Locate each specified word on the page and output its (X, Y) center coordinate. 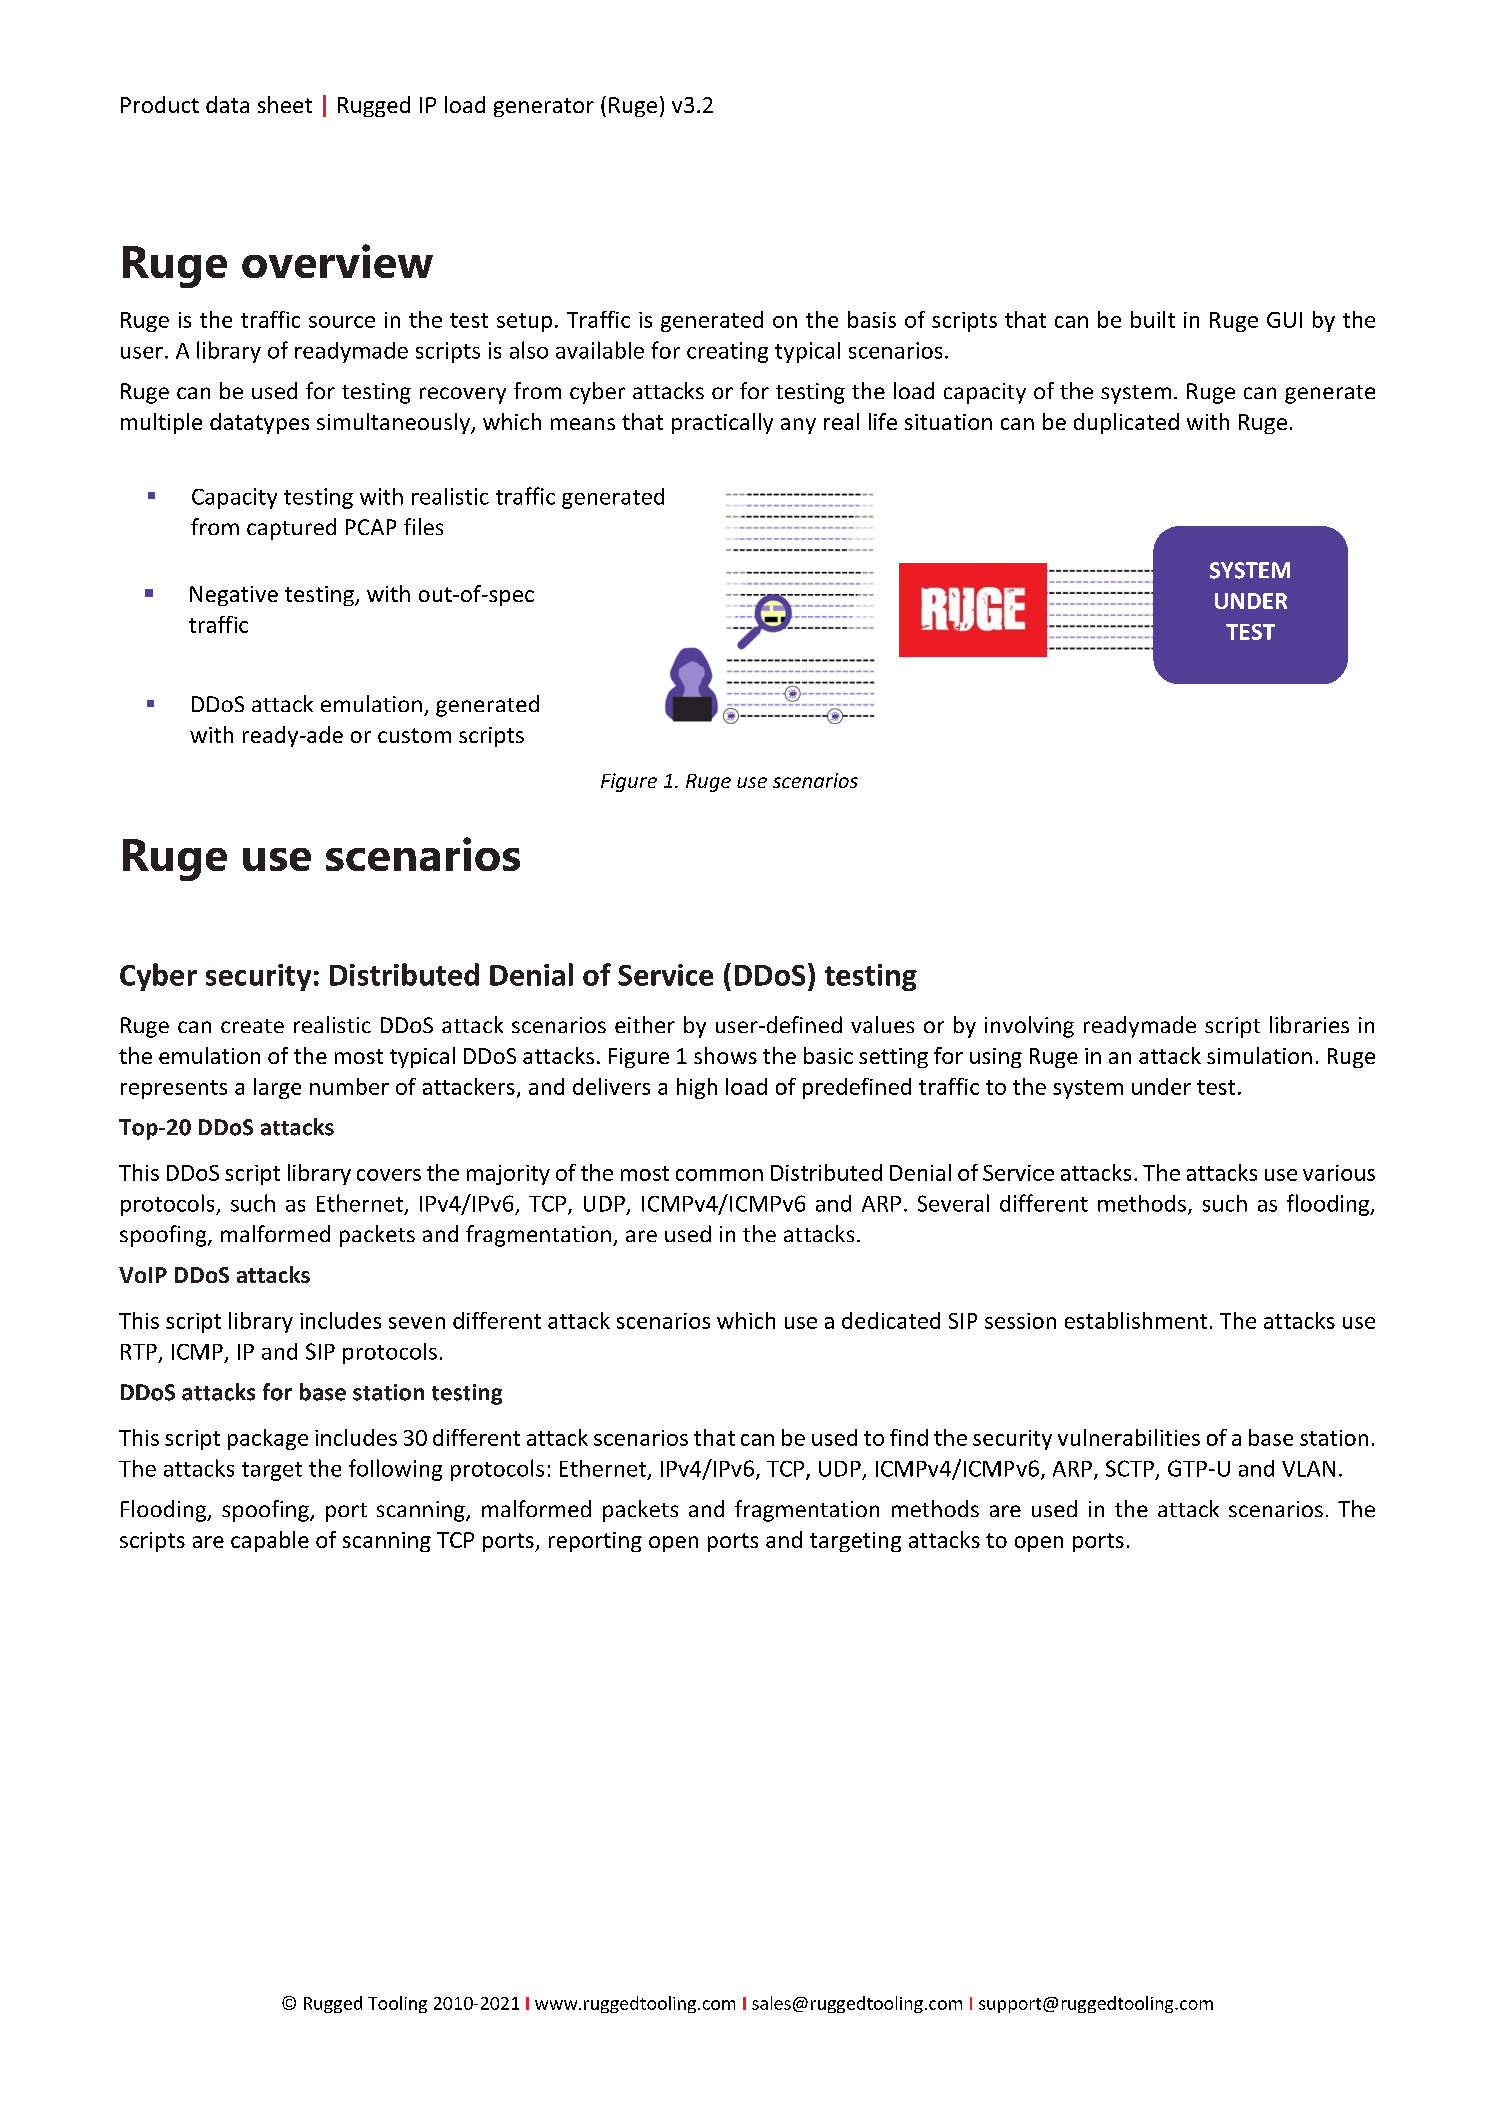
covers (389, 1175)
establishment (1136, 1320)
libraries (1309, 1024)
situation (948, 422)
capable (270, 1541)
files (423, 526)
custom (414, 735)
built (1153, 319)
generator (544, 107)
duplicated (1126, 423)
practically (722, 423)
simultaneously (394, 423)
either (645, 1024)
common (719, 1175)
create (252, 1026)
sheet (285, 104)
